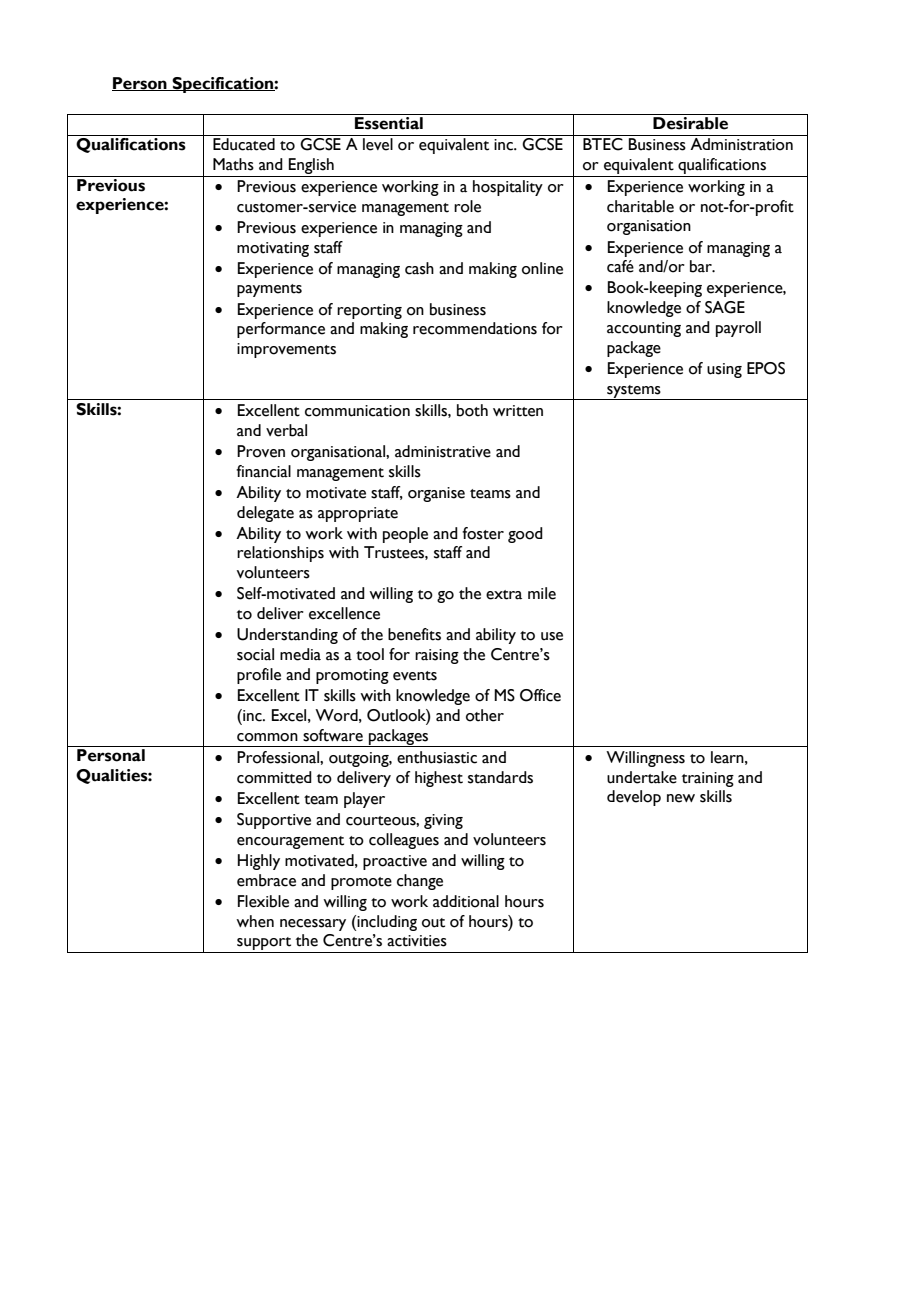 The height and width of the page is (1308, 924). What do you see at coordinates (466, 901) in the page?
I see `additional` at bounding box center [466, 901].
